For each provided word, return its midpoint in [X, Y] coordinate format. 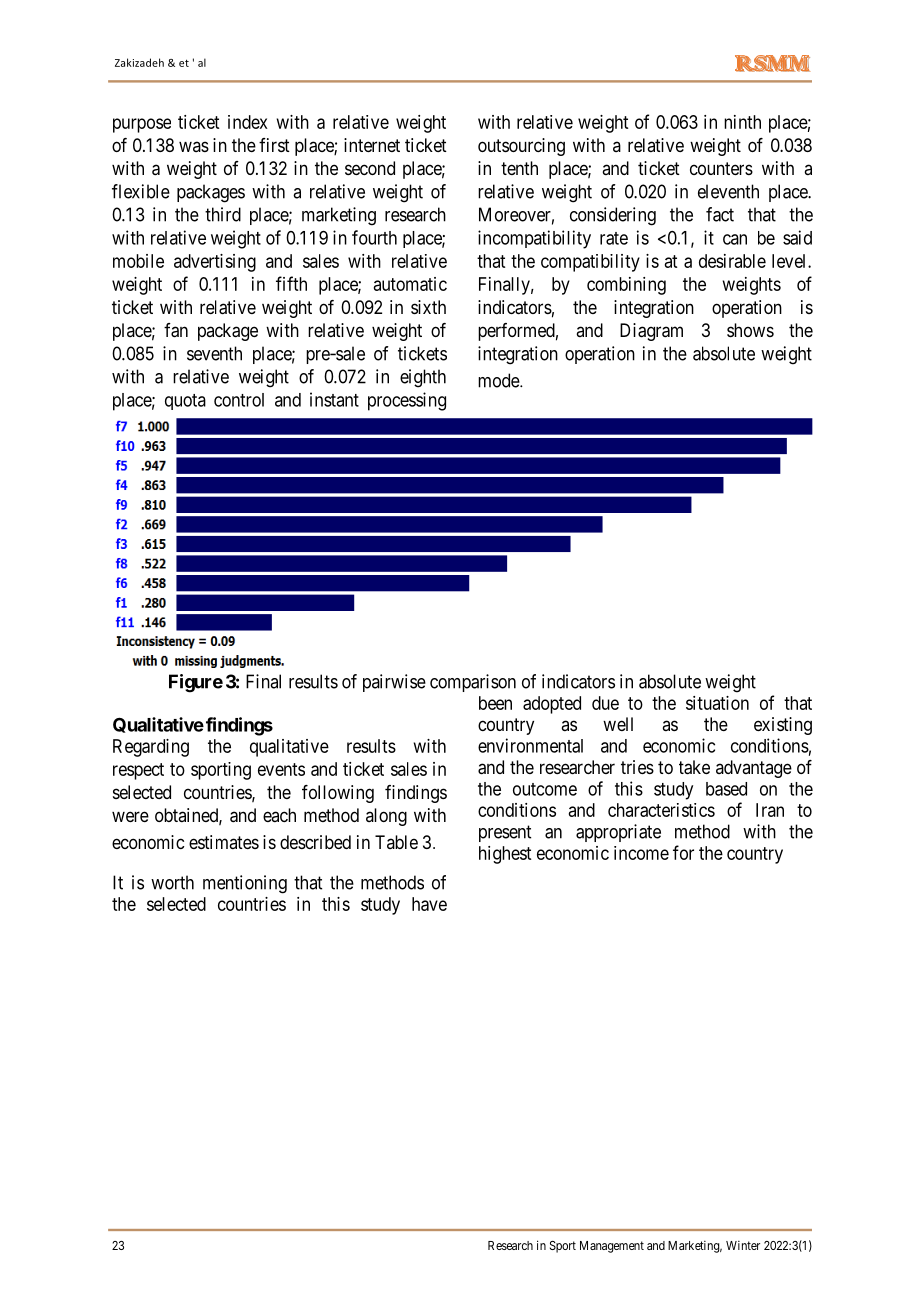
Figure [196, 683]
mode [499, 380]
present [505, 833]
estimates [224, 842]
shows [750, 330]
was [194, 146]
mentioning [245, 884]
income [641, 853]
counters [721, 168]
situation [717, 703]
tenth [519, 168]
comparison [473, 683]
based [726, 789]
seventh [214, 353]
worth [172, 882]
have [429, 904]
